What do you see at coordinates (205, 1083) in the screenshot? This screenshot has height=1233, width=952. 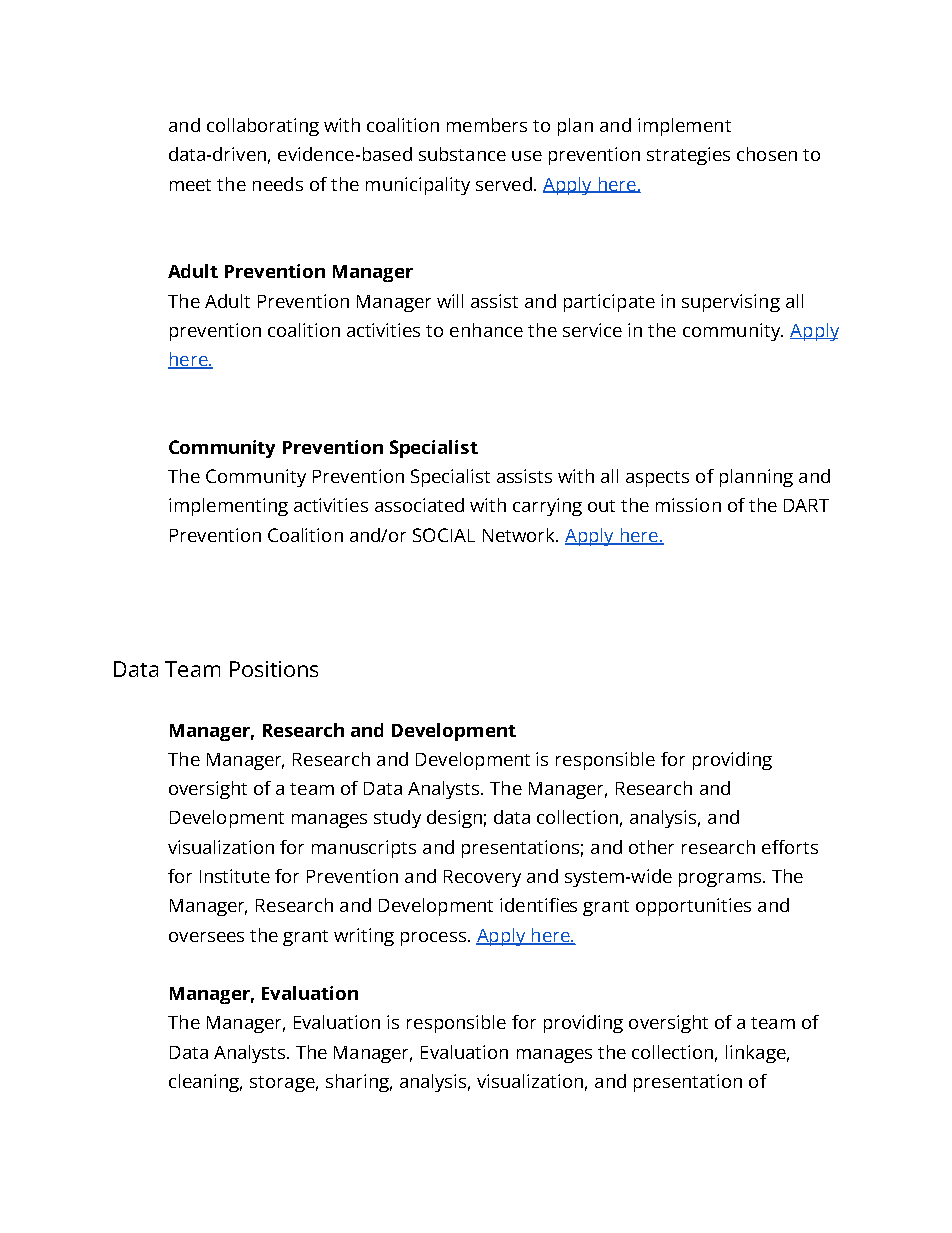 I see `cleaning` at bounding box center [205, 1083].
